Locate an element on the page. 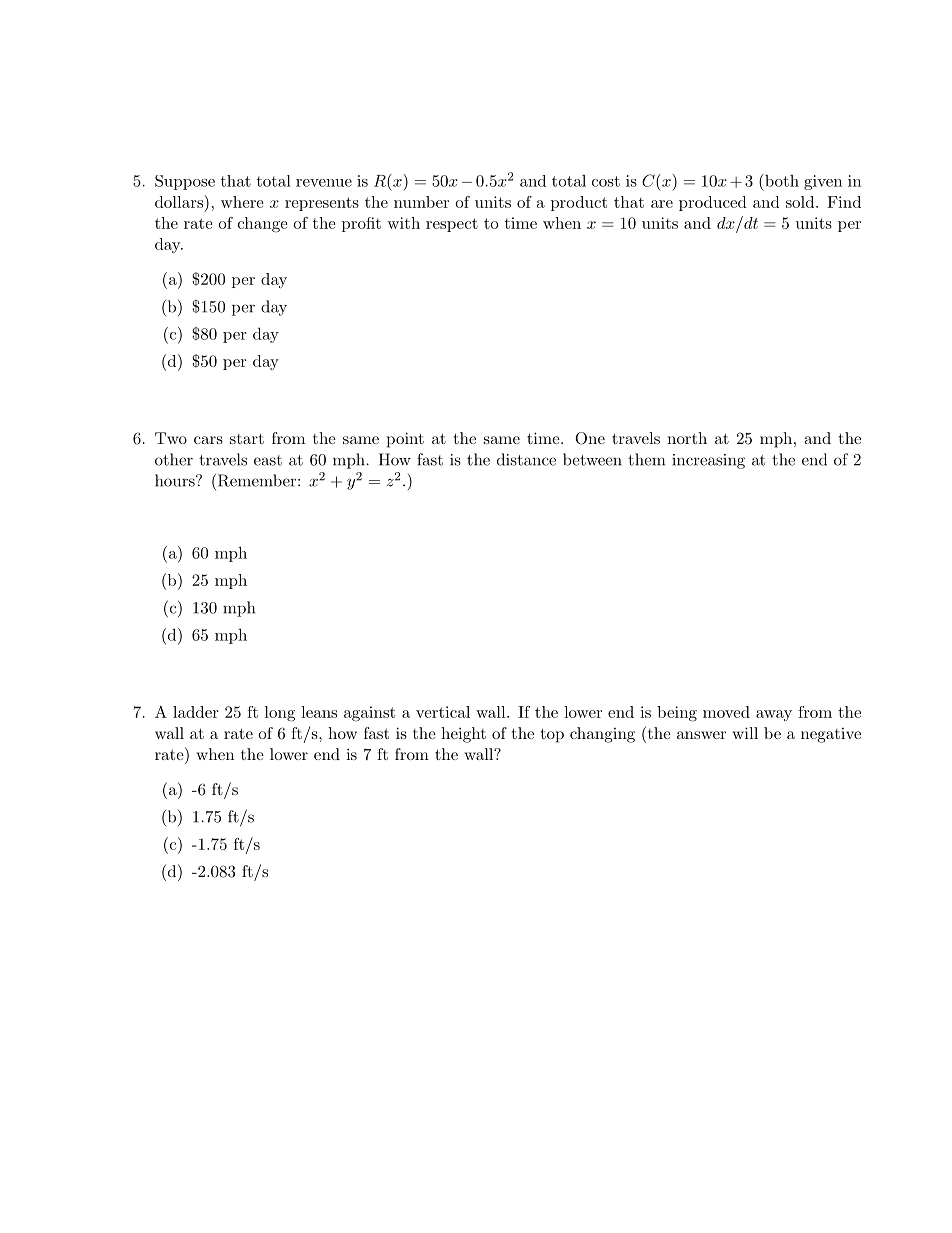 Image resolution: width=952 pixels, height=1233 pixels. vertical is located at coordinates (443, 712).
